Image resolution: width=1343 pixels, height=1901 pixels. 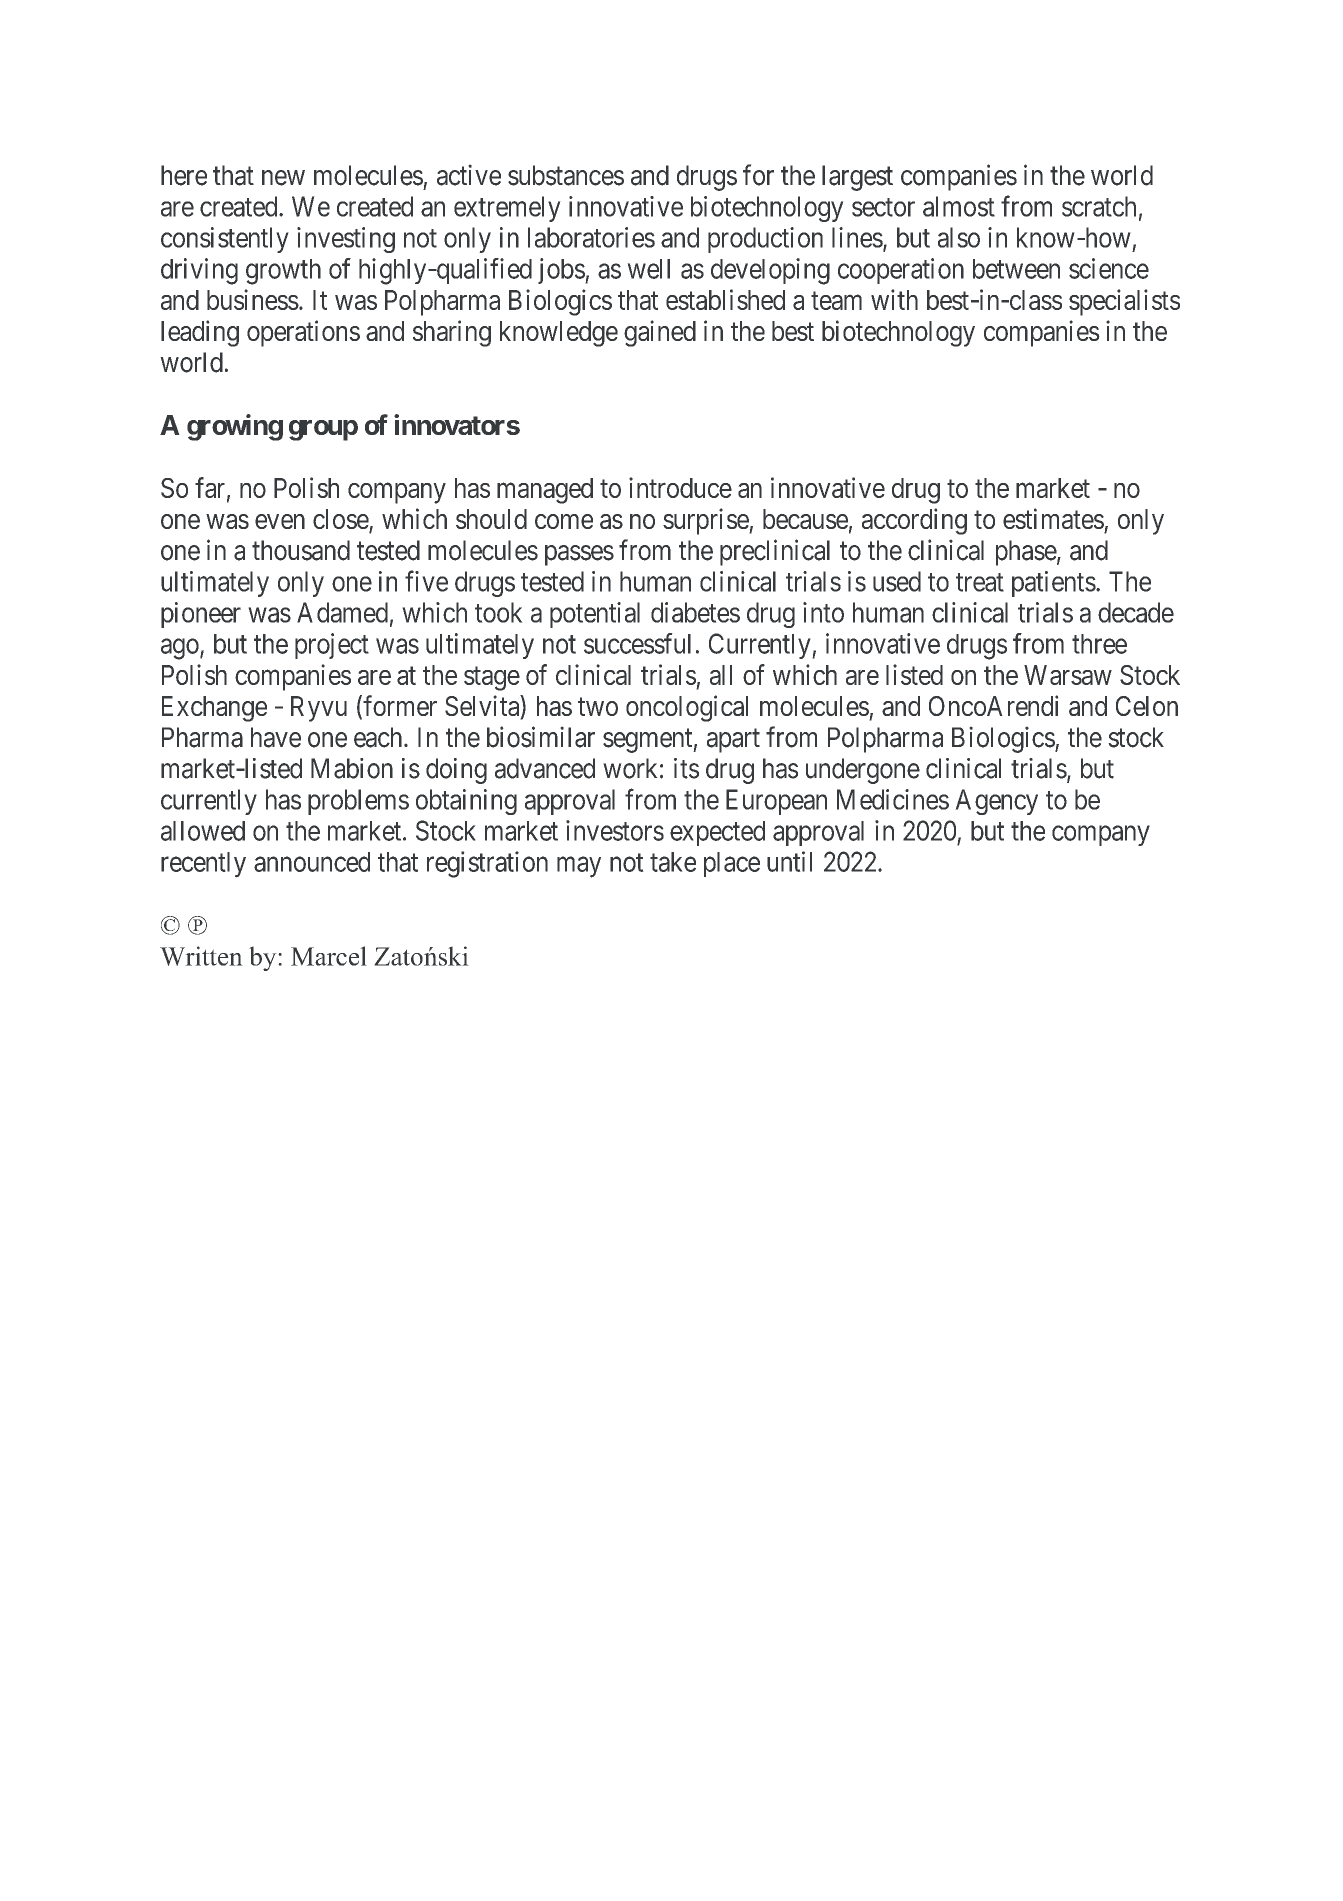 I want to click on treat, so click(x=980, y=582).
